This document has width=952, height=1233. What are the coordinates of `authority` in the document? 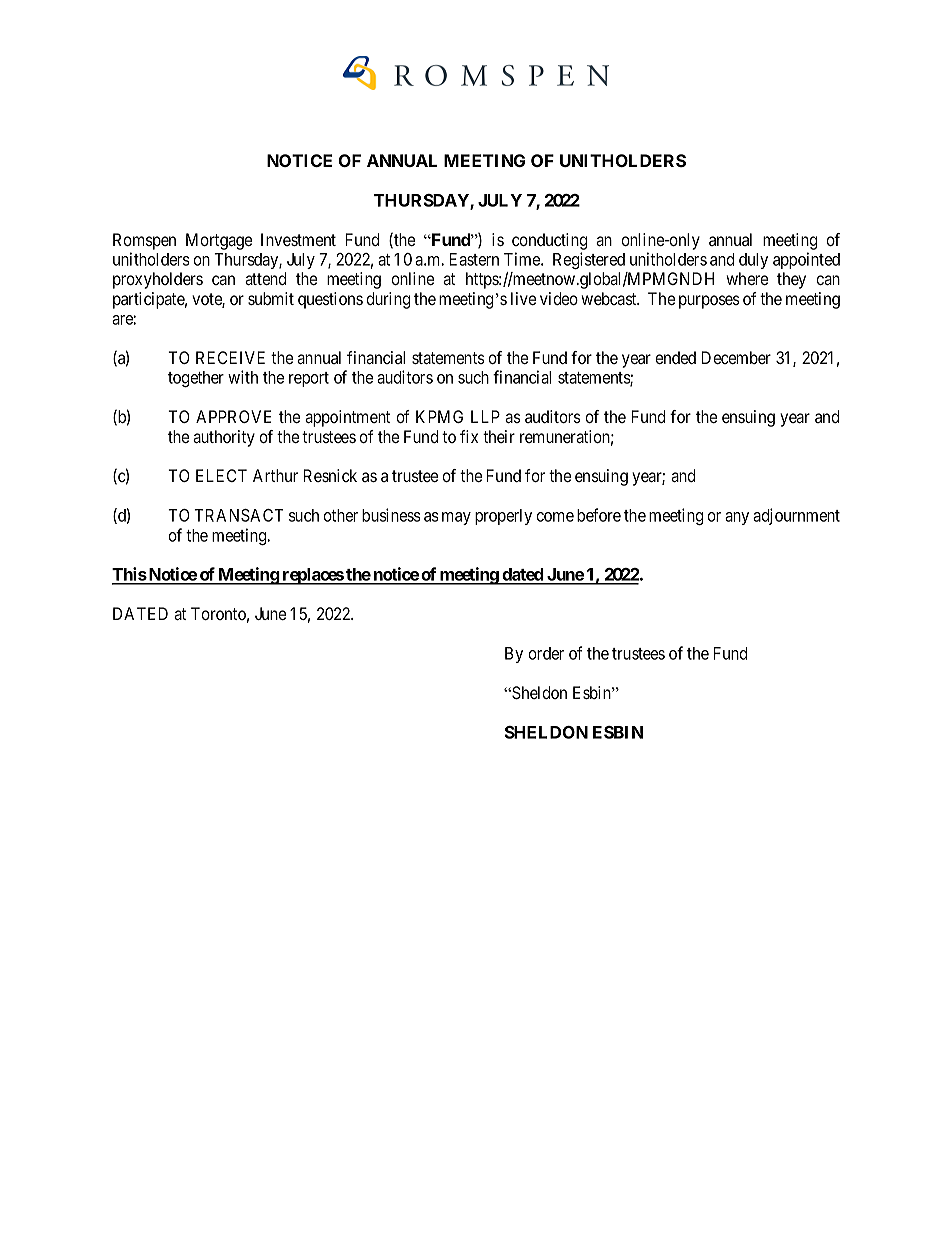 It's located at (224, 438).
